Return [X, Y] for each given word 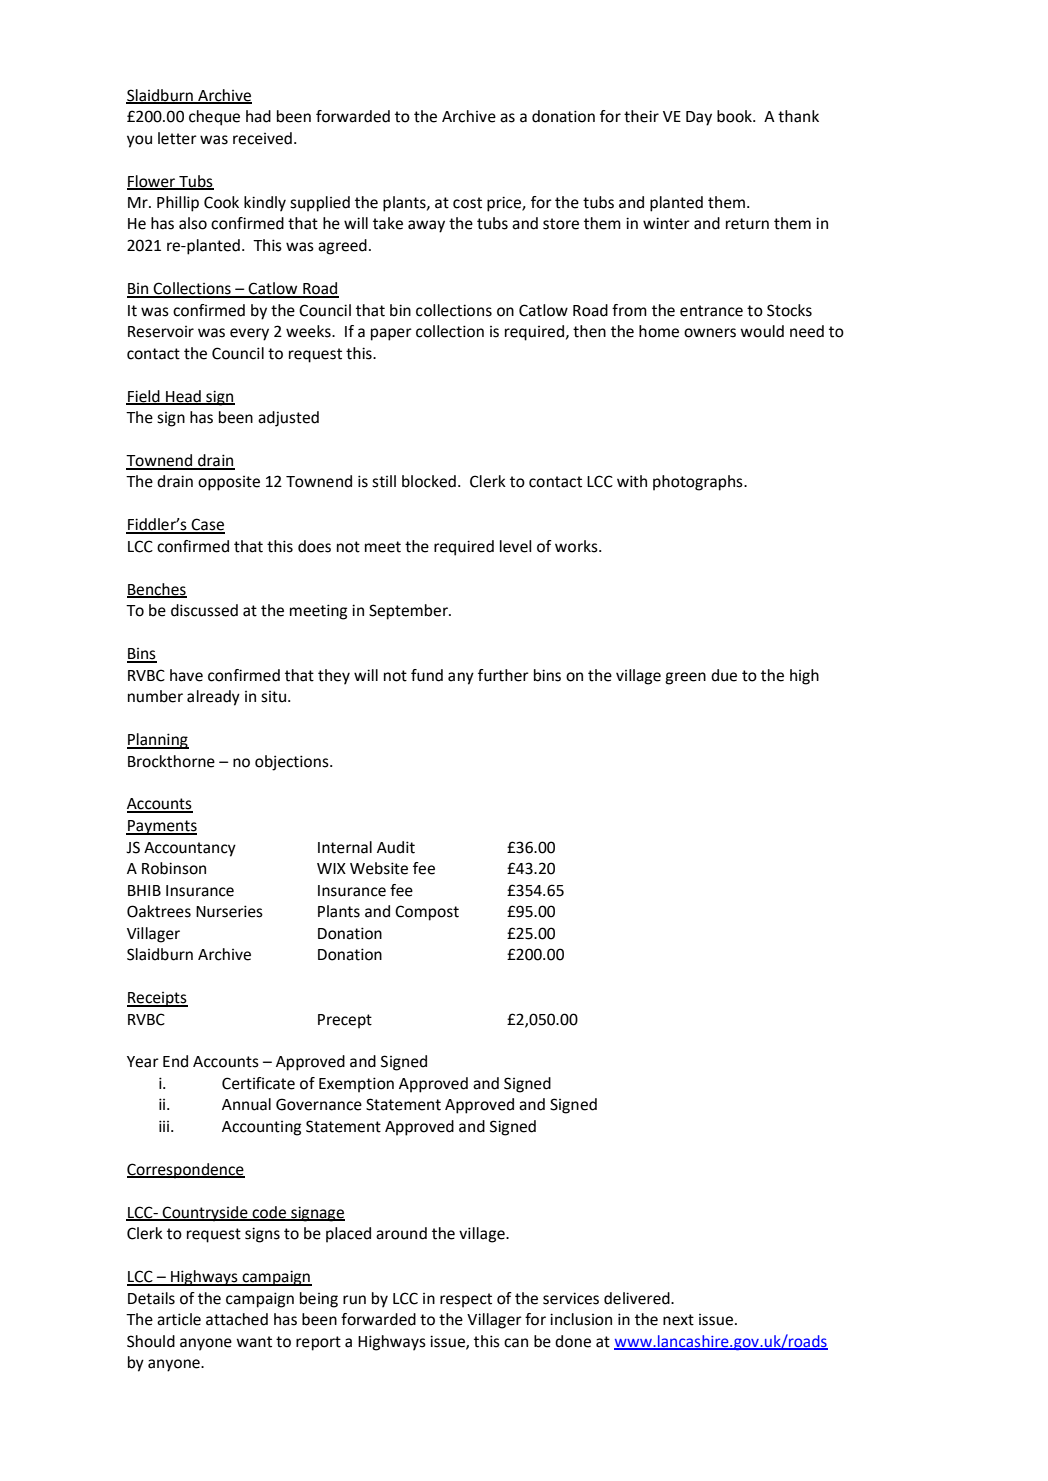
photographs [699, 483]
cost [467, 203]
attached [237, 1319]
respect [466, 1300]
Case [207, 525]
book [735, 116]
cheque [214, 118]
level [516, 546]
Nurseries [229, 911]
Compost [427, 913]
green [685, 678]
